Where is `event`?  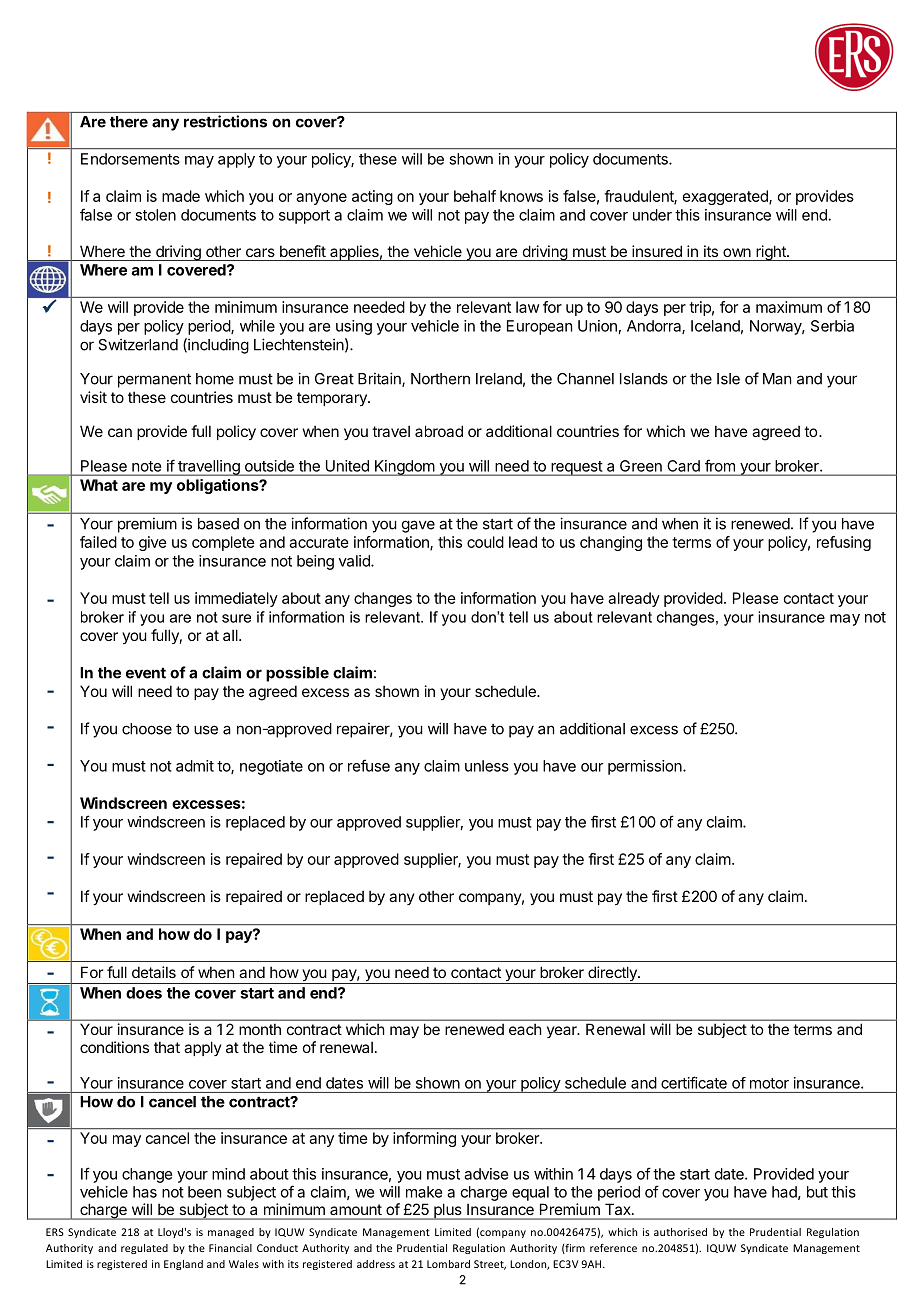
event is located at coordinates (146, 673).
